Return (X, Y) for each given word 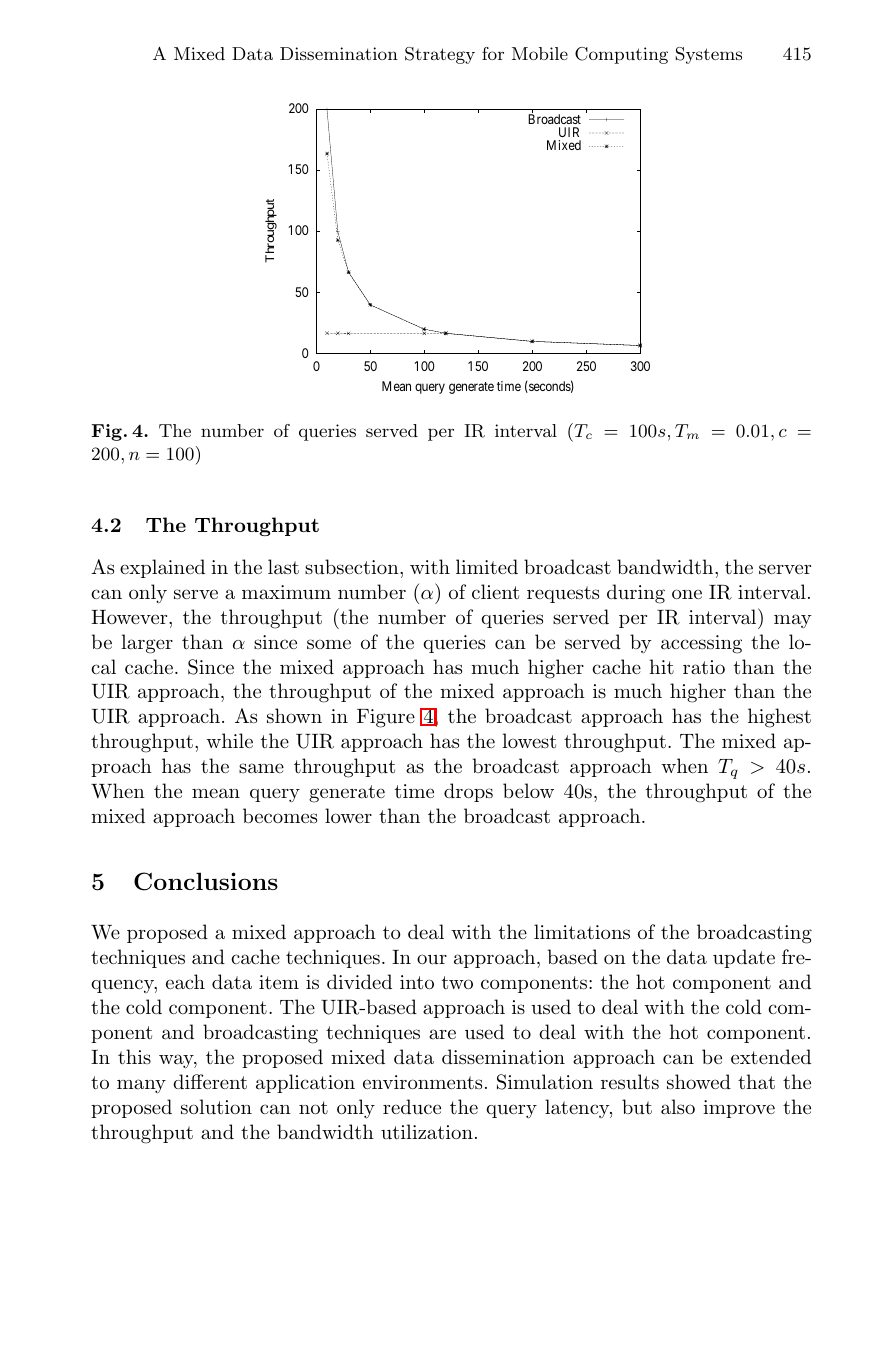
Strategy (440, 55)
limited (487, 567)
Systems (709, 55)
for (493, 53)
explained (162, 568)
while (229, 740)
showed (699, 1082)
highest (779, 718)
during (636, 594)
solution (216, 1107)
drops (468, 792)
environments (422, 1082)
